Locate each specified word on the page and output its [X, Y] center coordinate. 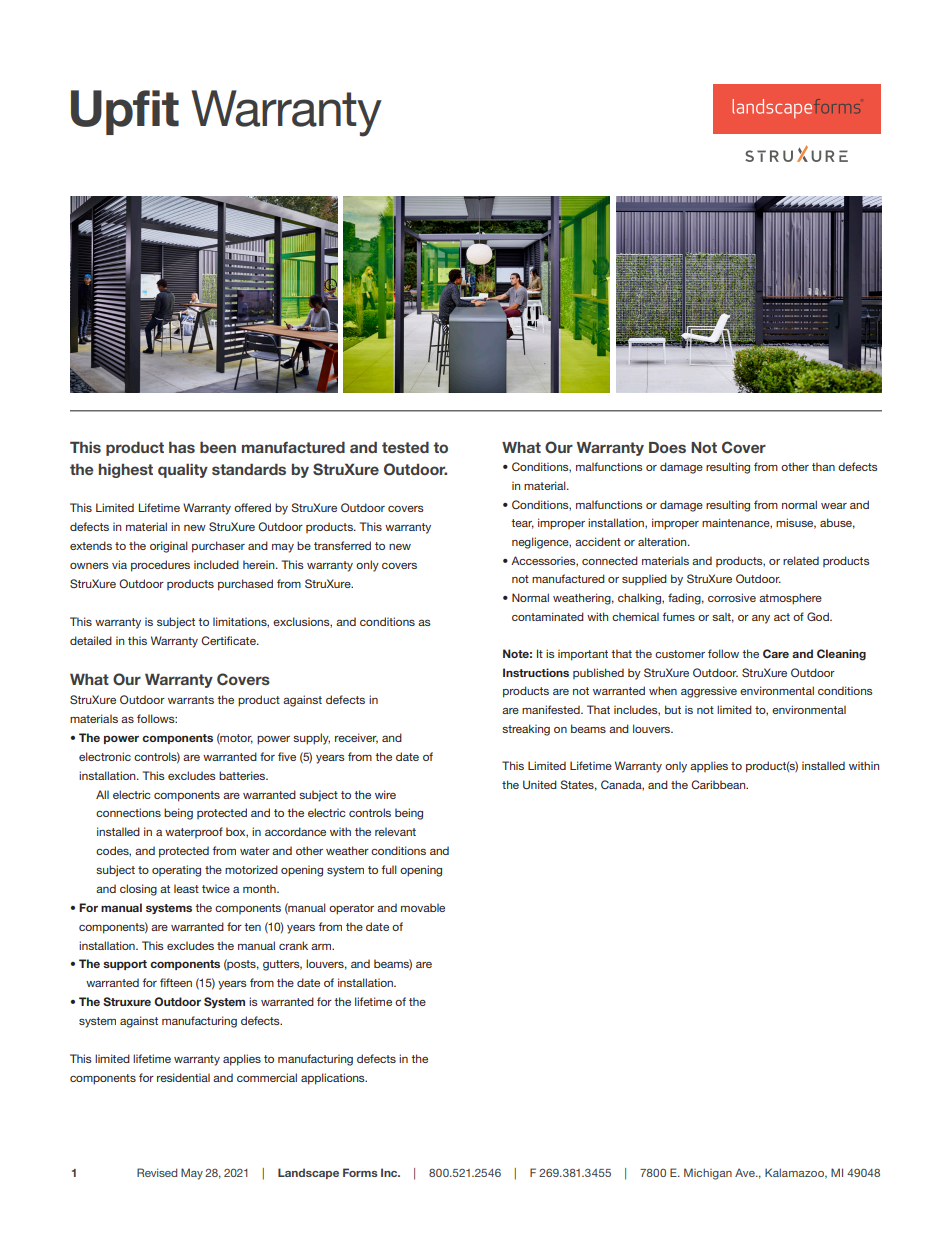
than [823, 466]
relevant [395, 831]
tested [405, 447]
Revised [157, 1172]
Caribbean [719, 784]
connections [128, 812]
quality [183, 470]
